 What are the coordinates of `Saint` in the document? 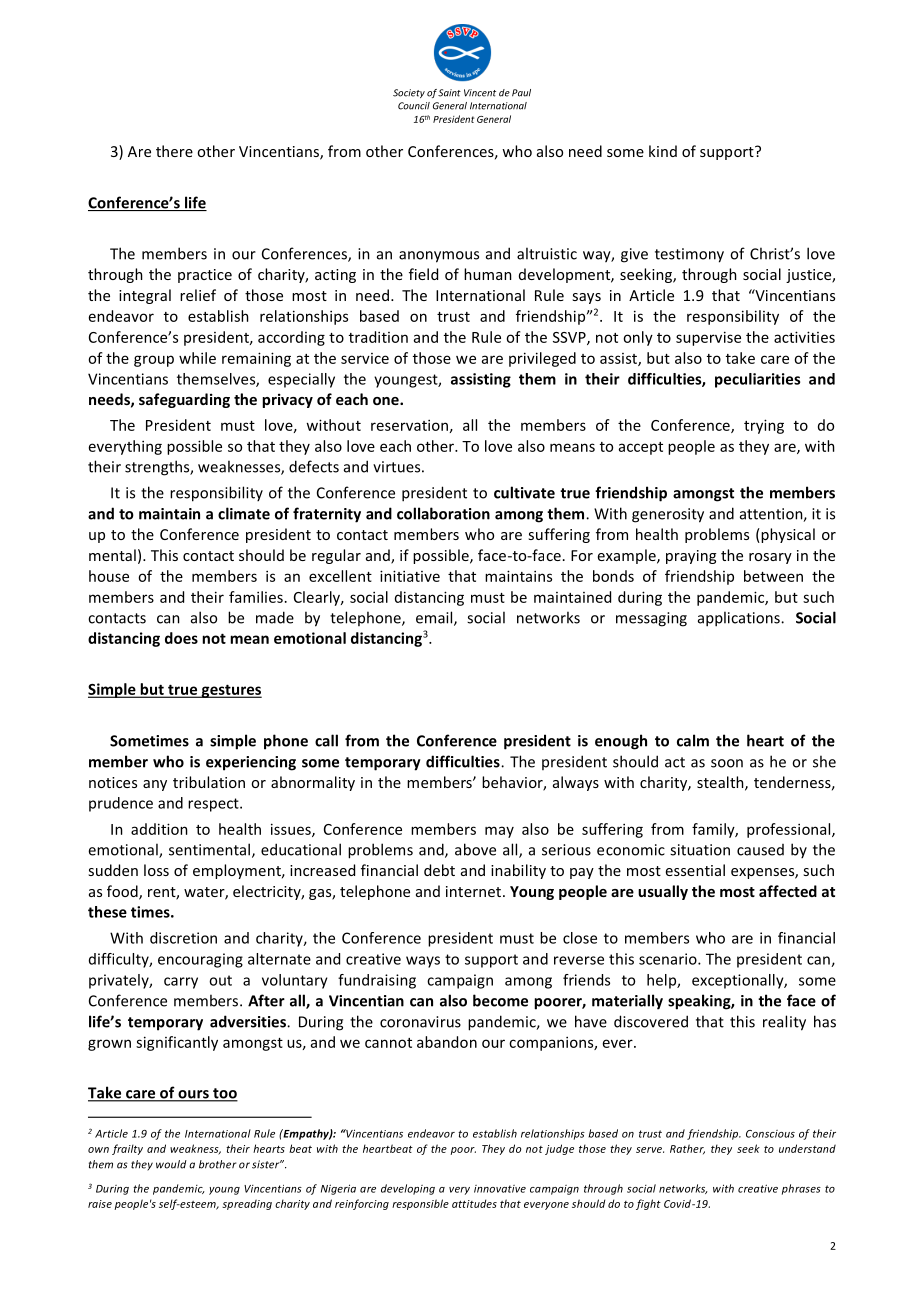 It's located at (449, 93).
